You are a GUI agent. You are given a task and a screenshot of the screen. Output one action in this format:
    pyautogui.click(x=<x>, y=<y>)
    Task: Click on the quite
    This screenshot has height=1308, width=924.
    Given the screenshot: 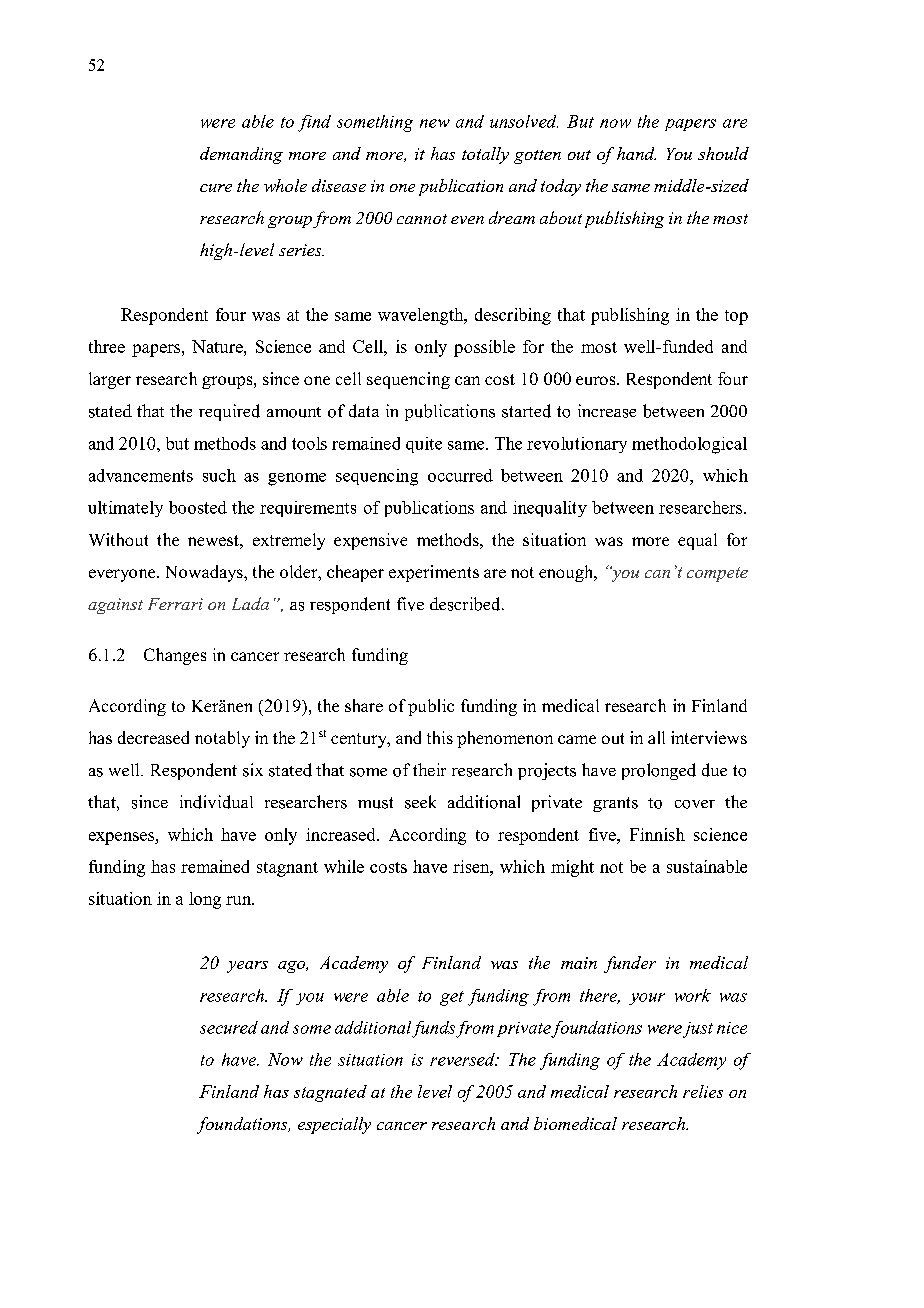 What is the action you would take?
    pyautogui.click(x=424, y=445)
